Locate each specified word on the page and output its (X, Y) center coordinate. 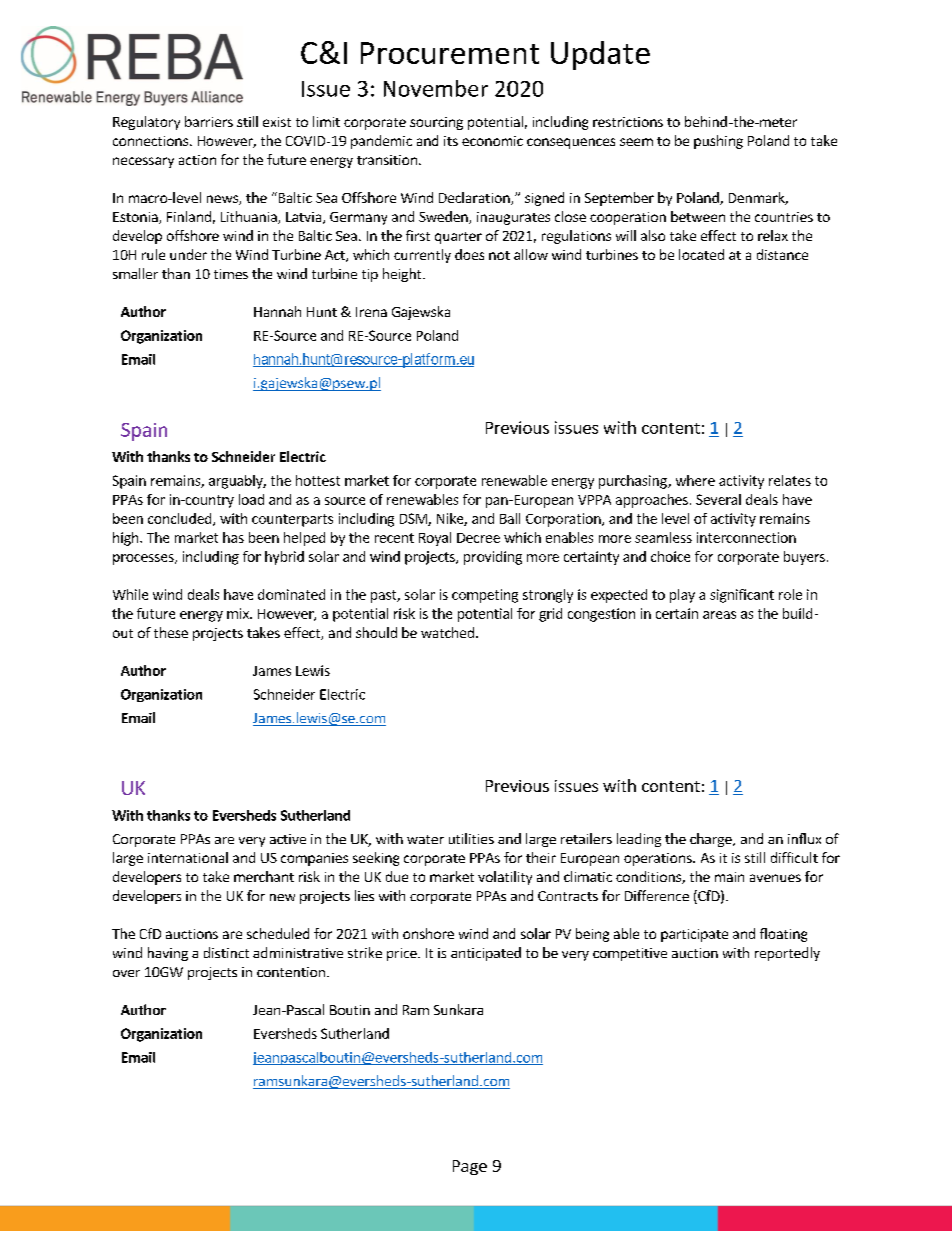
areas (719, 615)
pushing (718, 142)
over (126, 973)
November (436, 88)
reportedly (787, 954)
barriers (209, 121)
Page (470, 1167)
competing (485, 596)
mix (239, 613)
